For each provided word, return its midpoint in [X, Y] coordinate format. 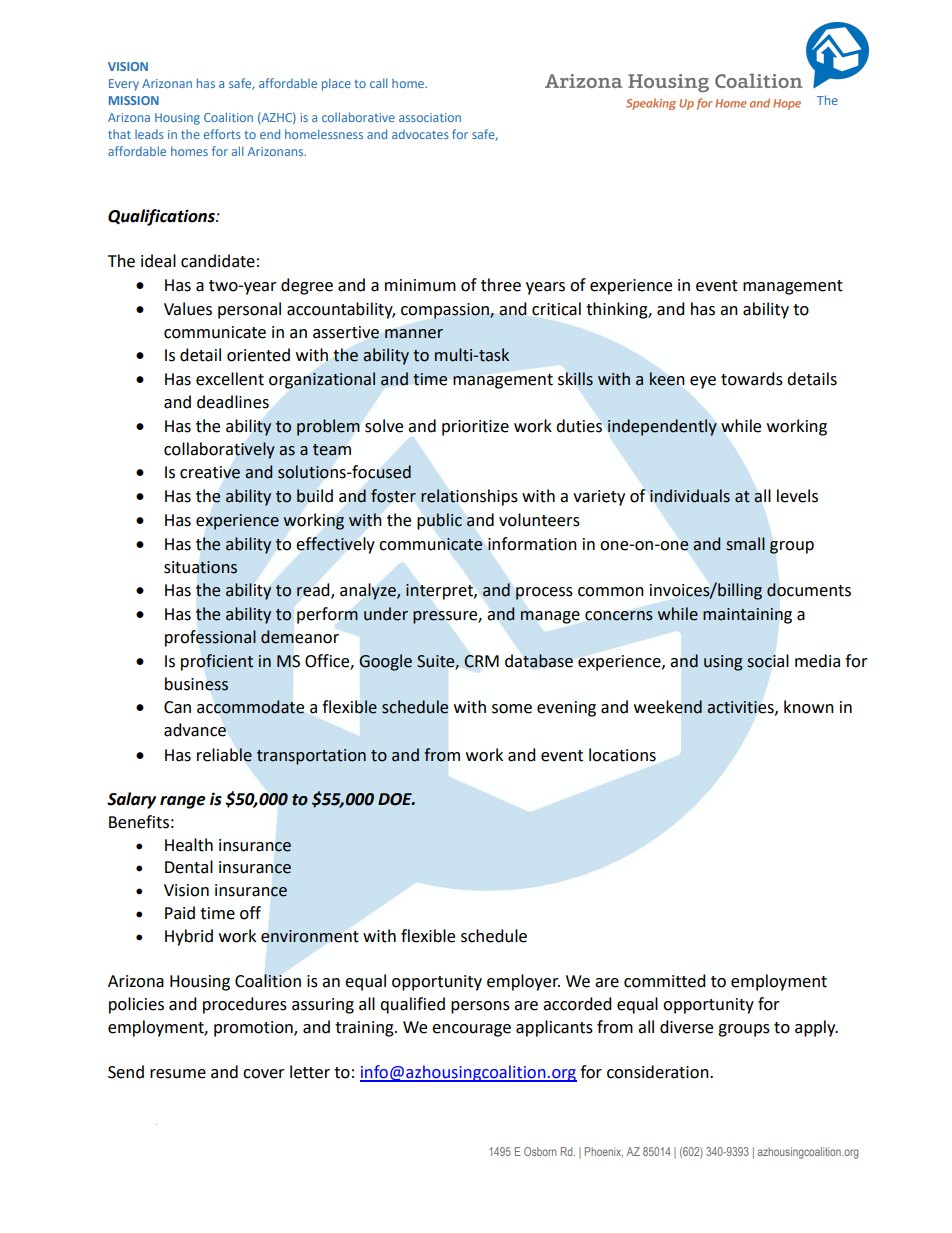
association [430, 117]
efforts [222, 134]
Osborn [540, 1151]
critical [556, 309]
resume [178, 1074]
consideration [659, 1072]
